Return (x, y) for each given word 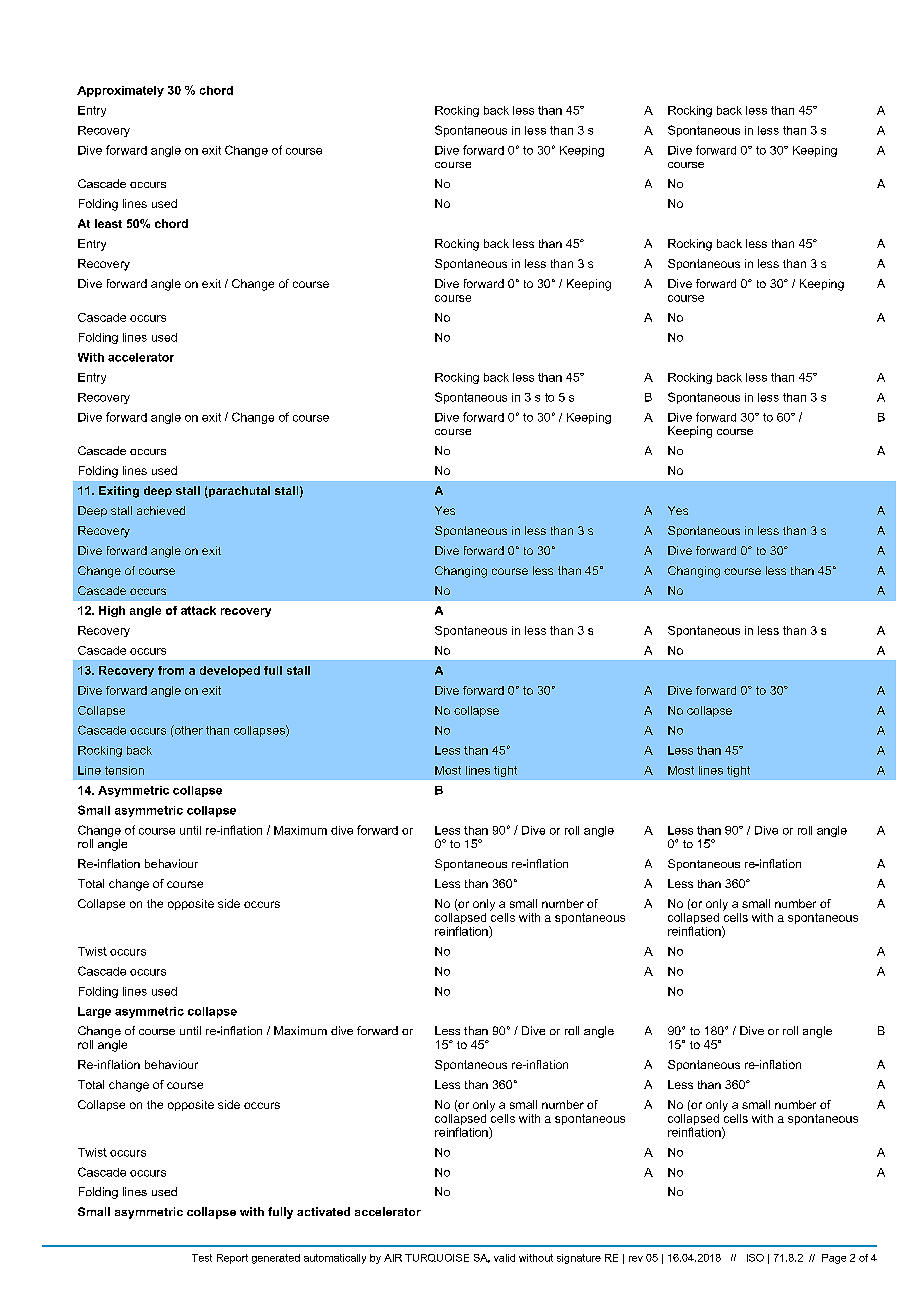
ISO (755, 1258)
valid (504, 1258)
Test (202, 1258)
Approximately (120, 91)
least (108, 223)
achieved (161, 510)
